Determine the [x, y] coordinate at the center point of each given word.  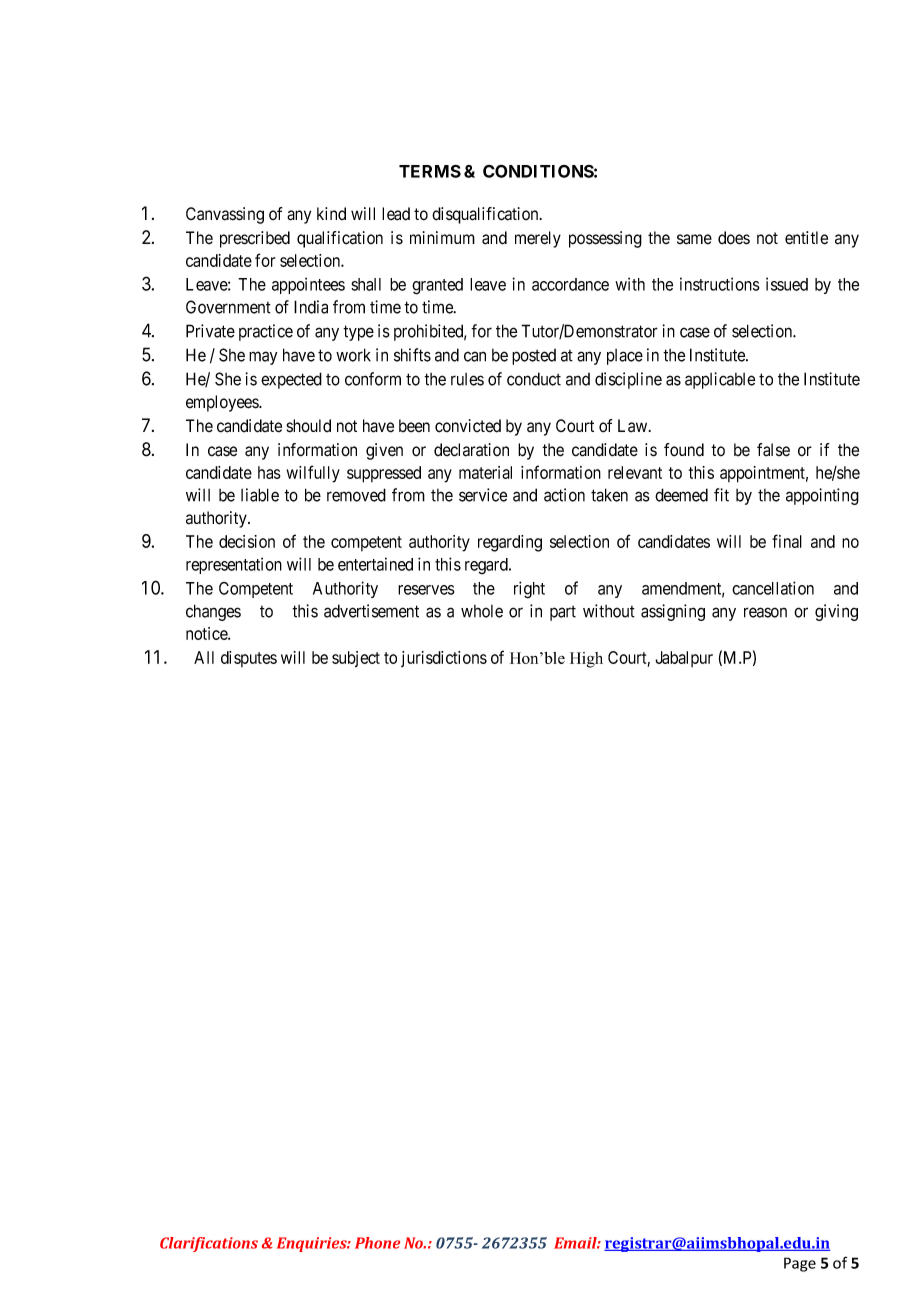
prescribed [255, 239]
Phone [377, 1243]
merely [538, 239]
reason [765, 612]
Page [800, 1264]
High [586, 660]
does [734, 238]
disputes [249, 659]
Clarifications [209, 1244]
